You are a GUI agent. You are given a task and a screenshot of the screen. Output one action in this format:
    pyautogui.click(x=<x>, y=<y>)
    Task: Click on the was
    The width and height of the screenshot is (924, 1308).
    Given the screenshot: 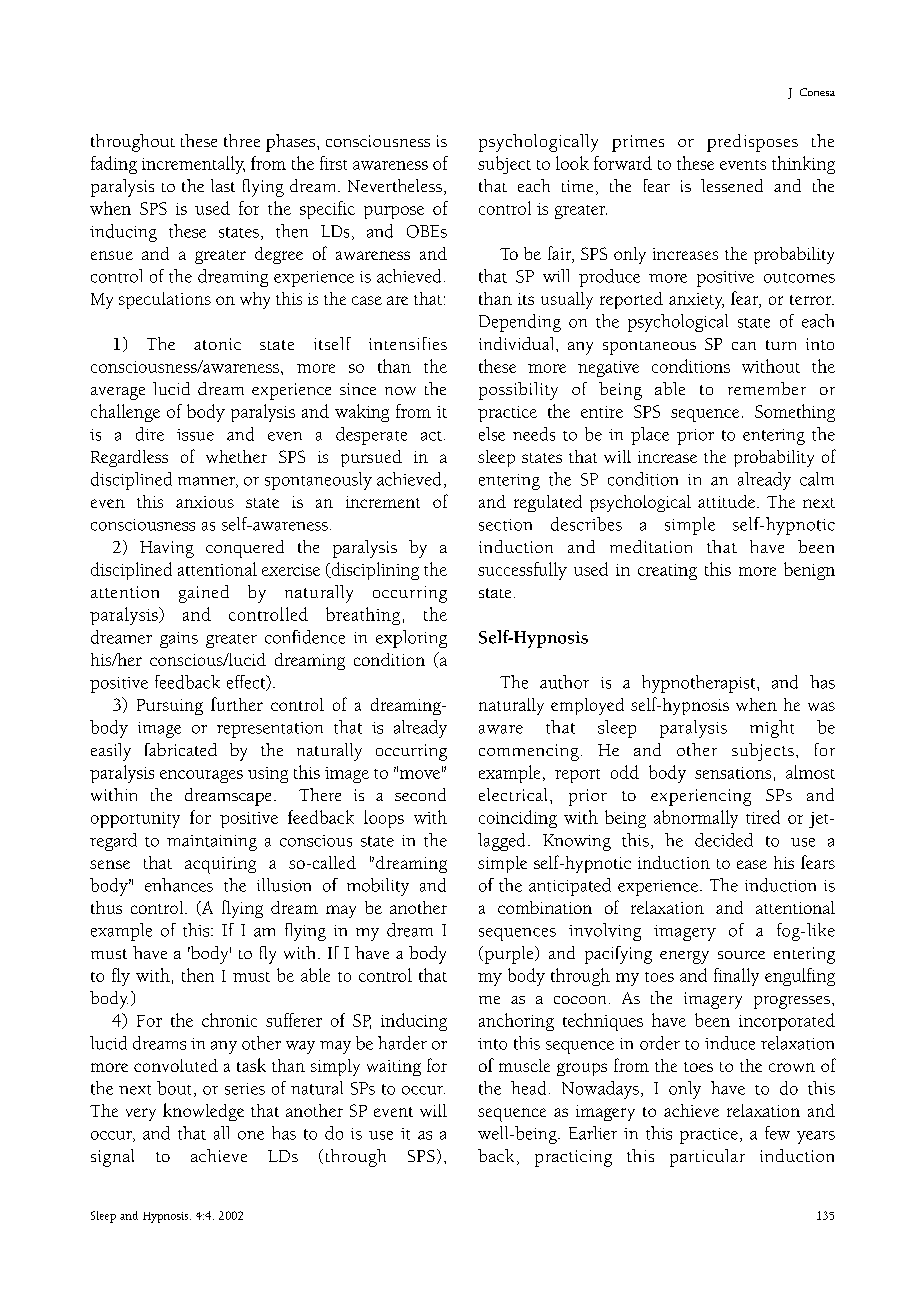 What is the action you would take?
    pyautogui.click(x=821, y=706)
